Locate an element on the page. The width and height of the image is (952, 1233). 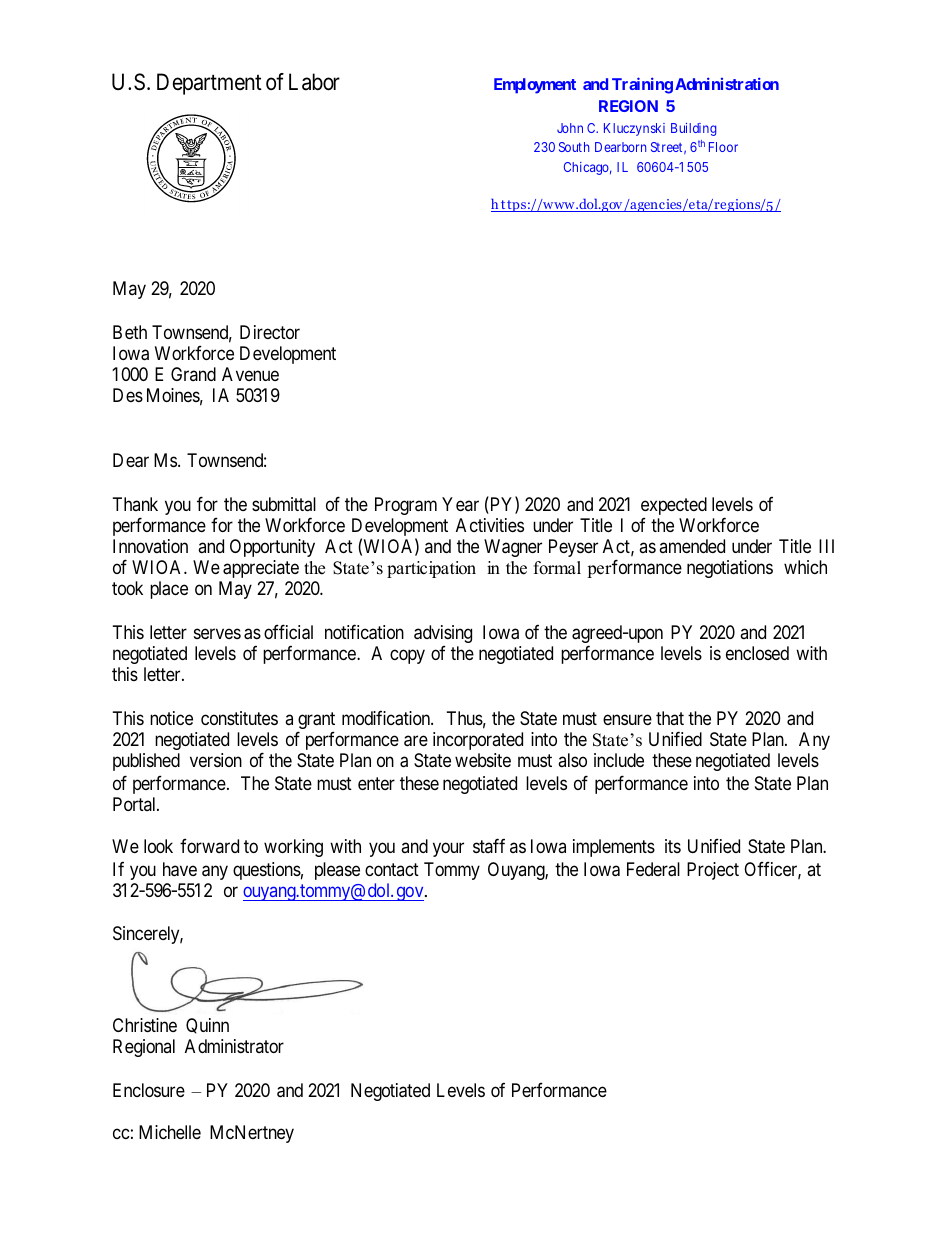
Floor is located at coordinates (723, 147).
